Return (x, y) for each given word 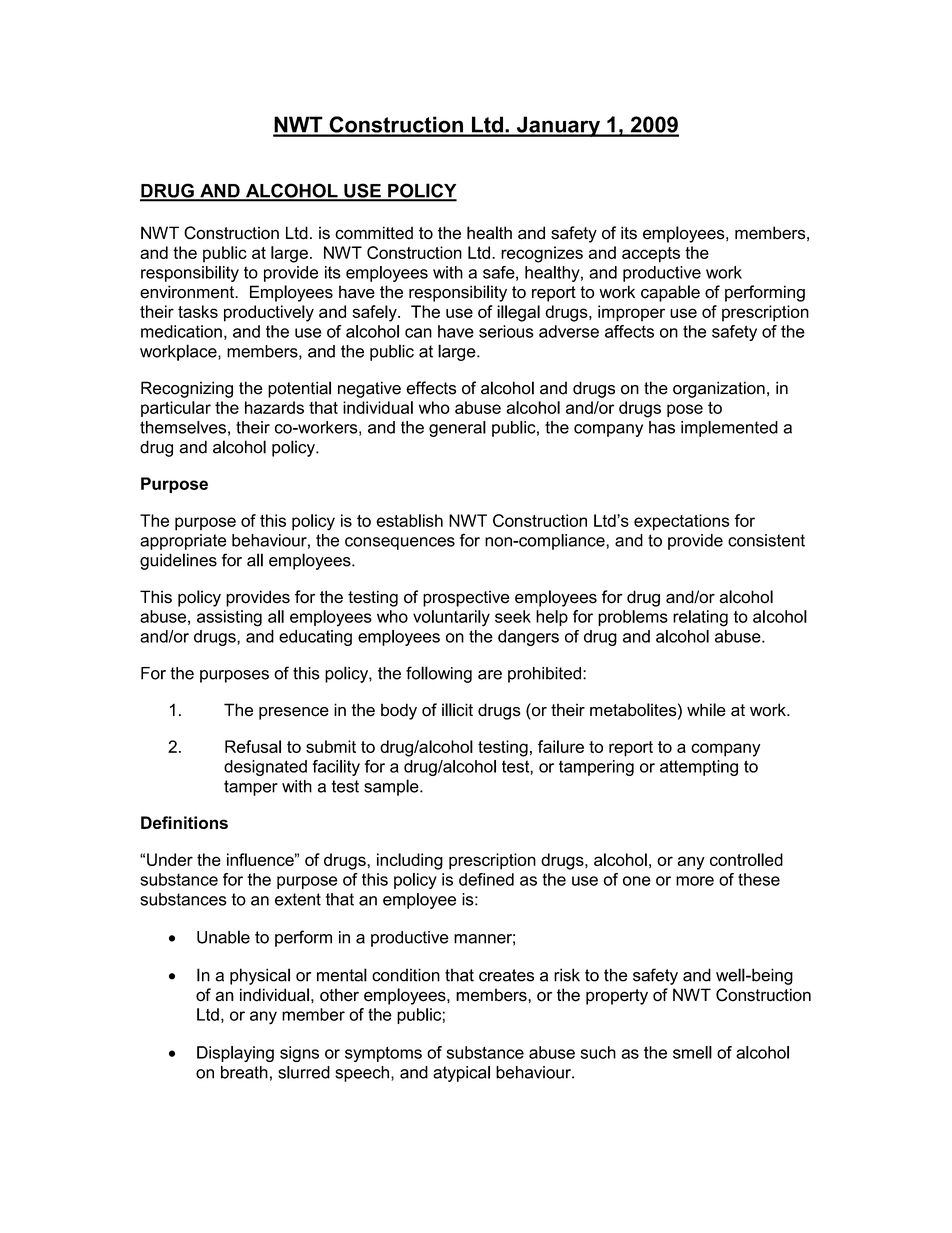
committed (374, 233)
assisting (229, 618)
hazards (274, 407)
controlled (746, 859)
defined (486, 879)
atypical (461, 1074)
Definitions (184, 822)
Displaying (235, 1054)
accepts (651, 255)
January (559, 126)
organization (719, 389)
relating (700, 618)
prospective (466, 598)
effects (431, 388)
